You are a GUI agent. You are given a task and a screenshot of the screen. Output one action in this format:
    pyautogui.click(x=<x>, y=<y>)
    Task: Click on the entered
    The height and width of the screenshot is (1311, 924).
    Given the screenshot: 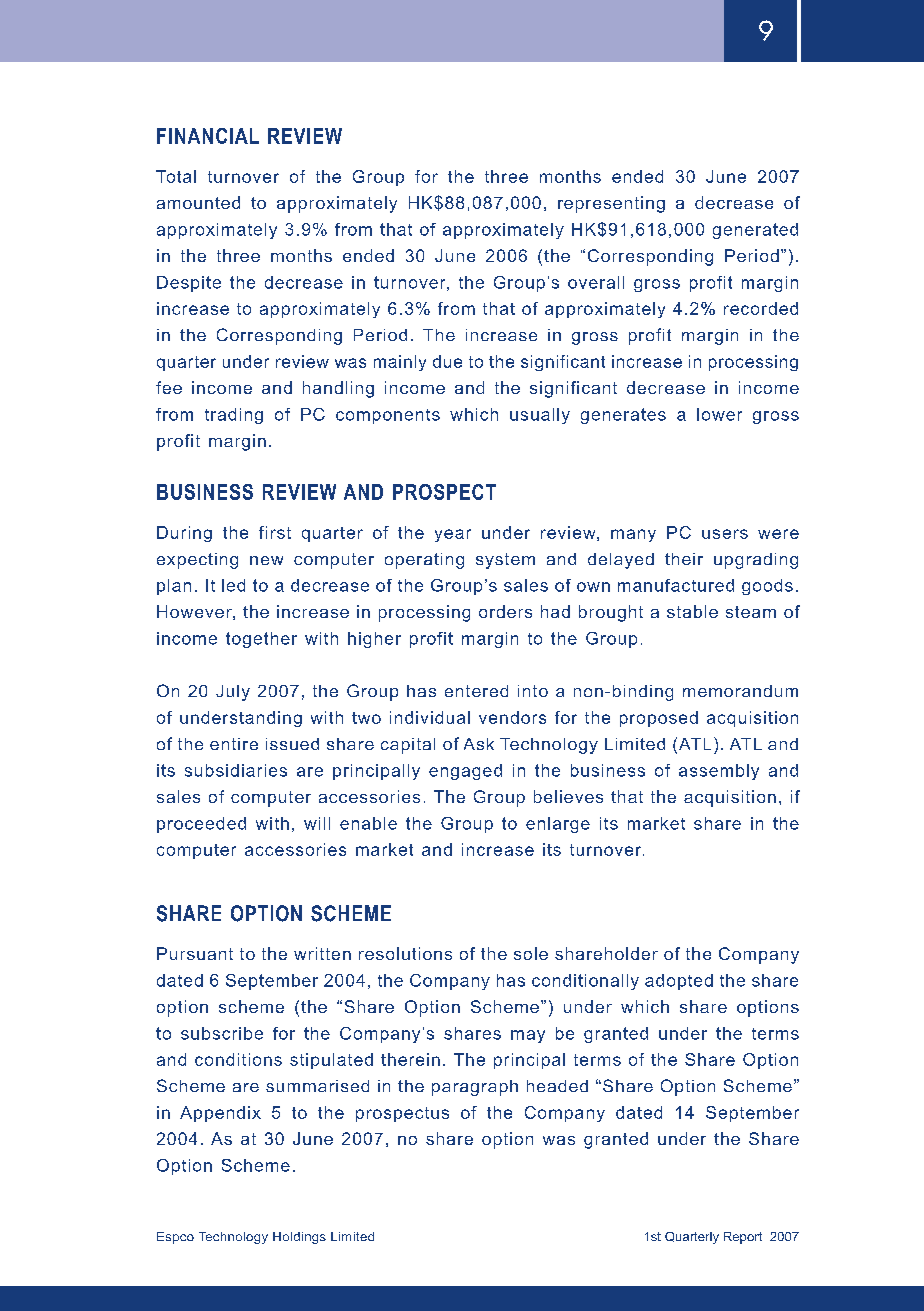 What is the action you would take?
    pyautogui.click(x=476, y=691)
